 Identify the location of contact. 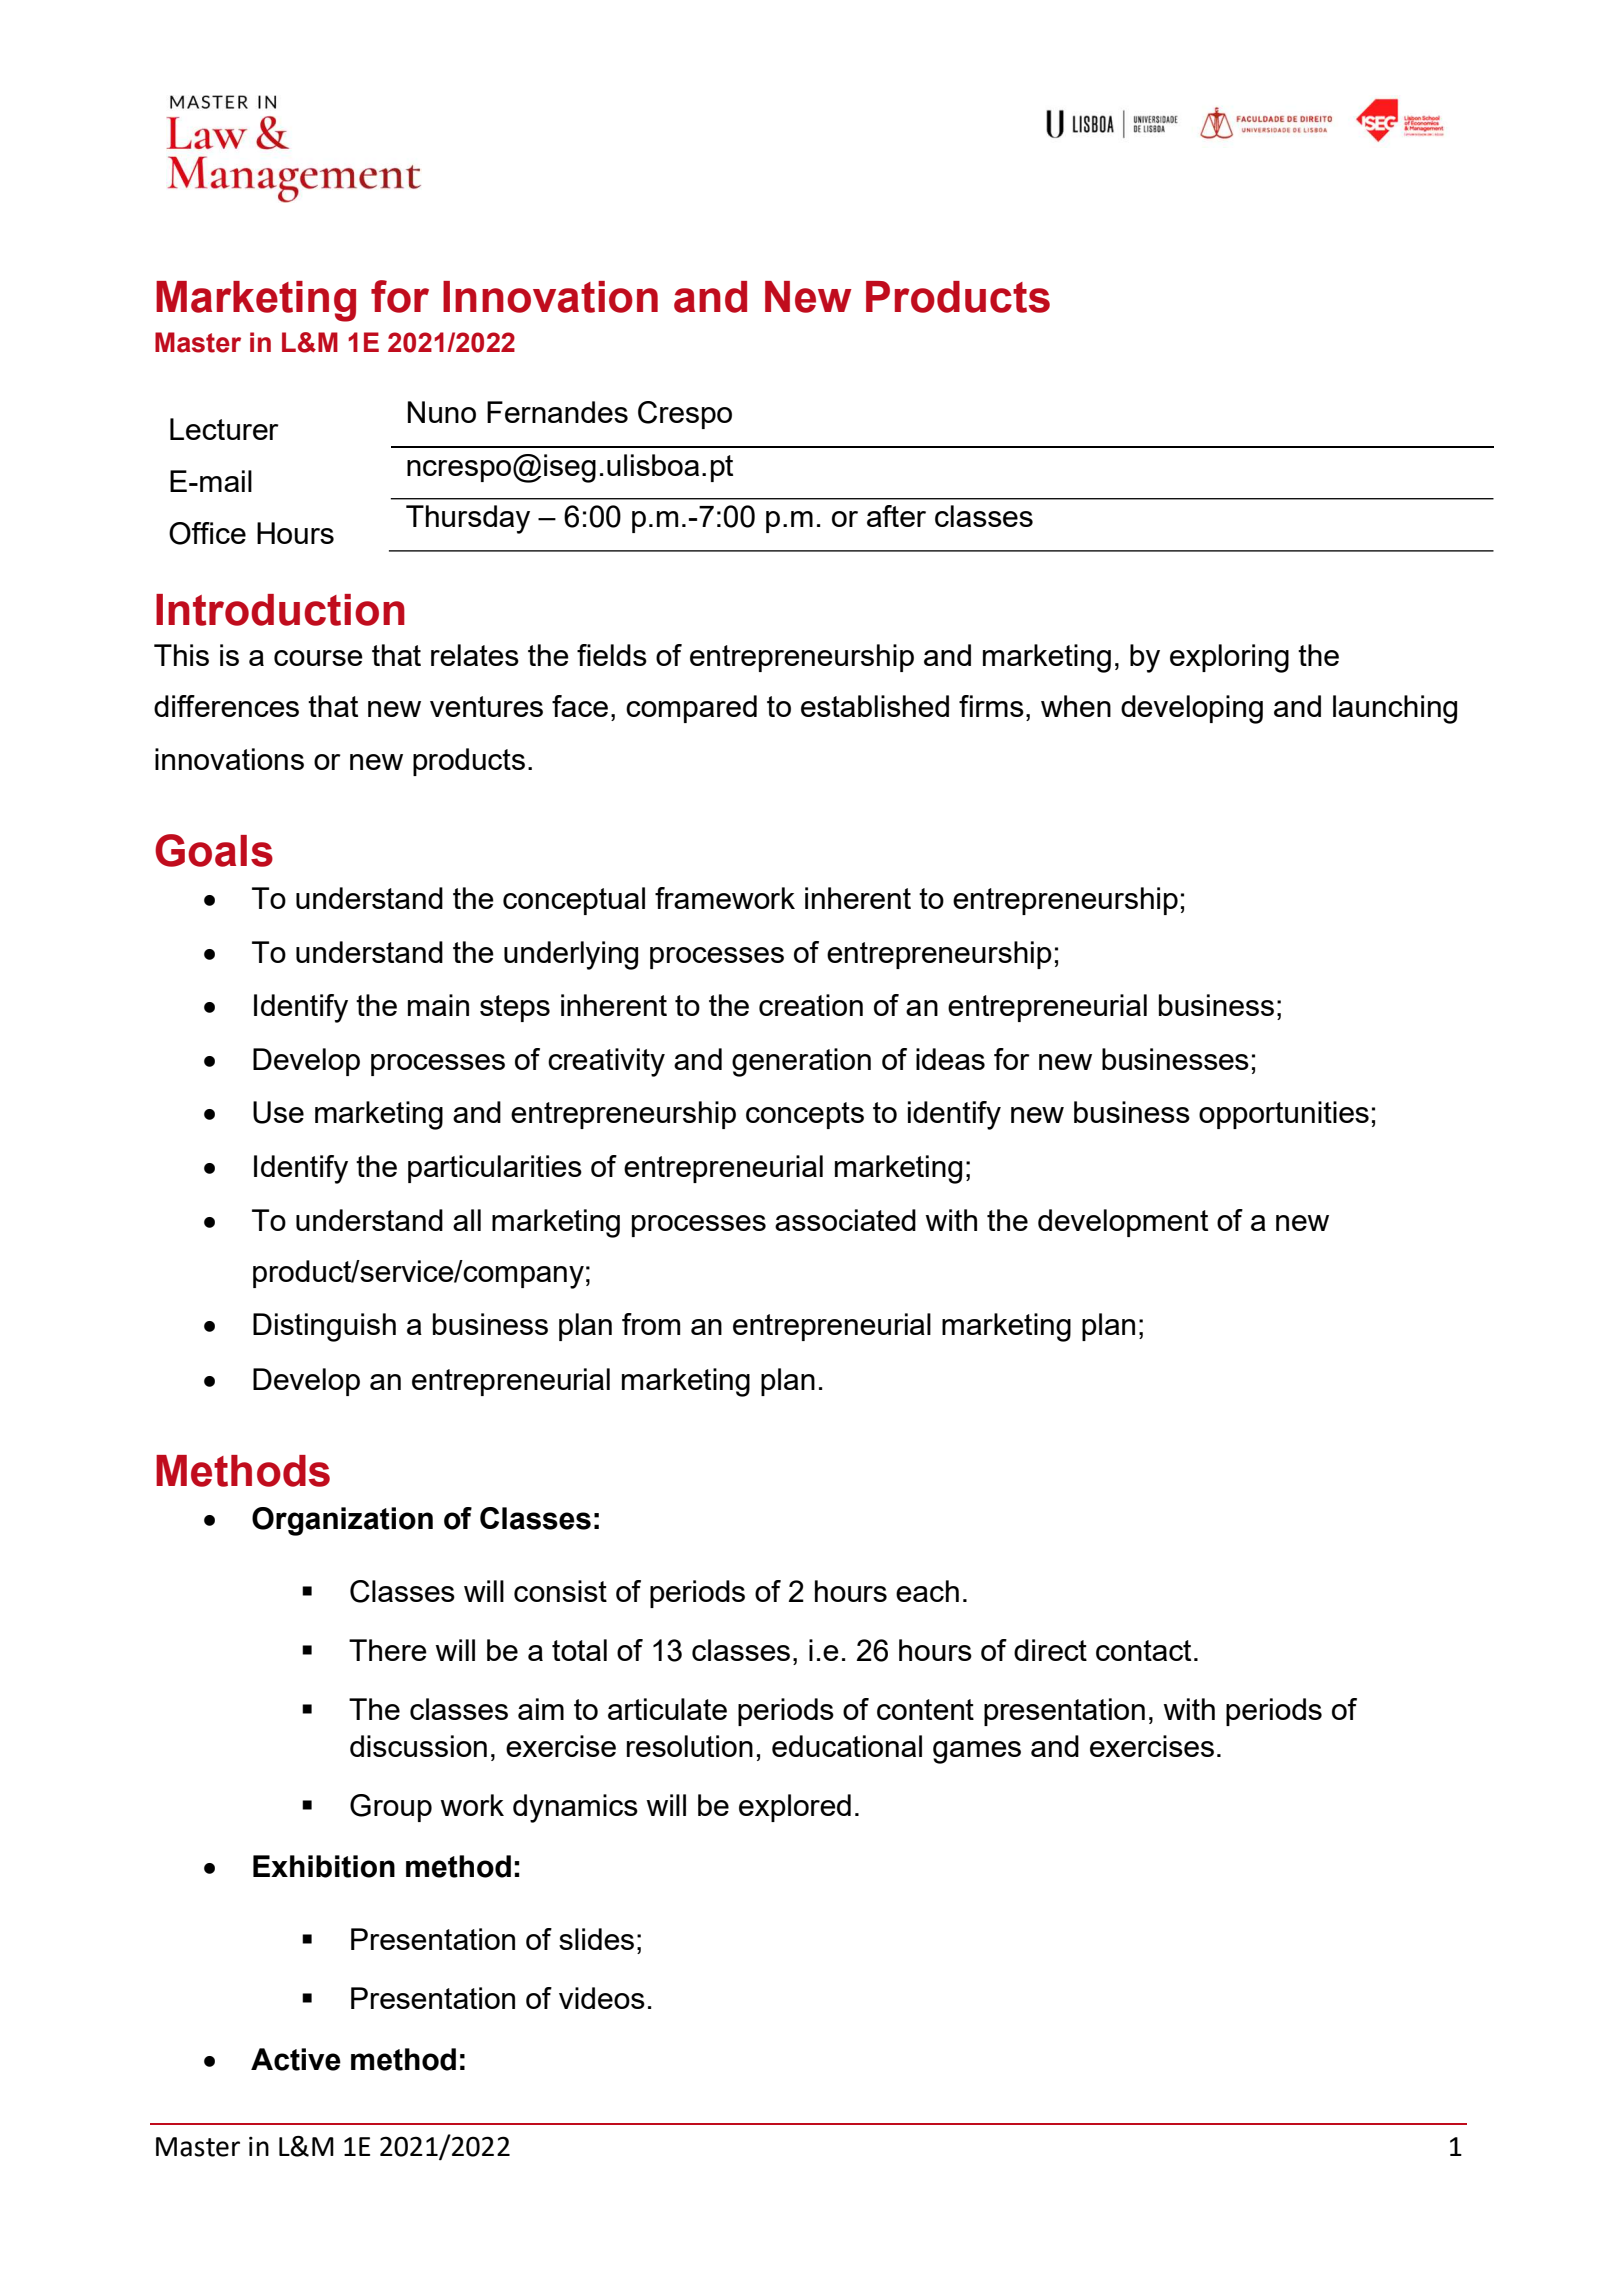
(1143, 1650).
